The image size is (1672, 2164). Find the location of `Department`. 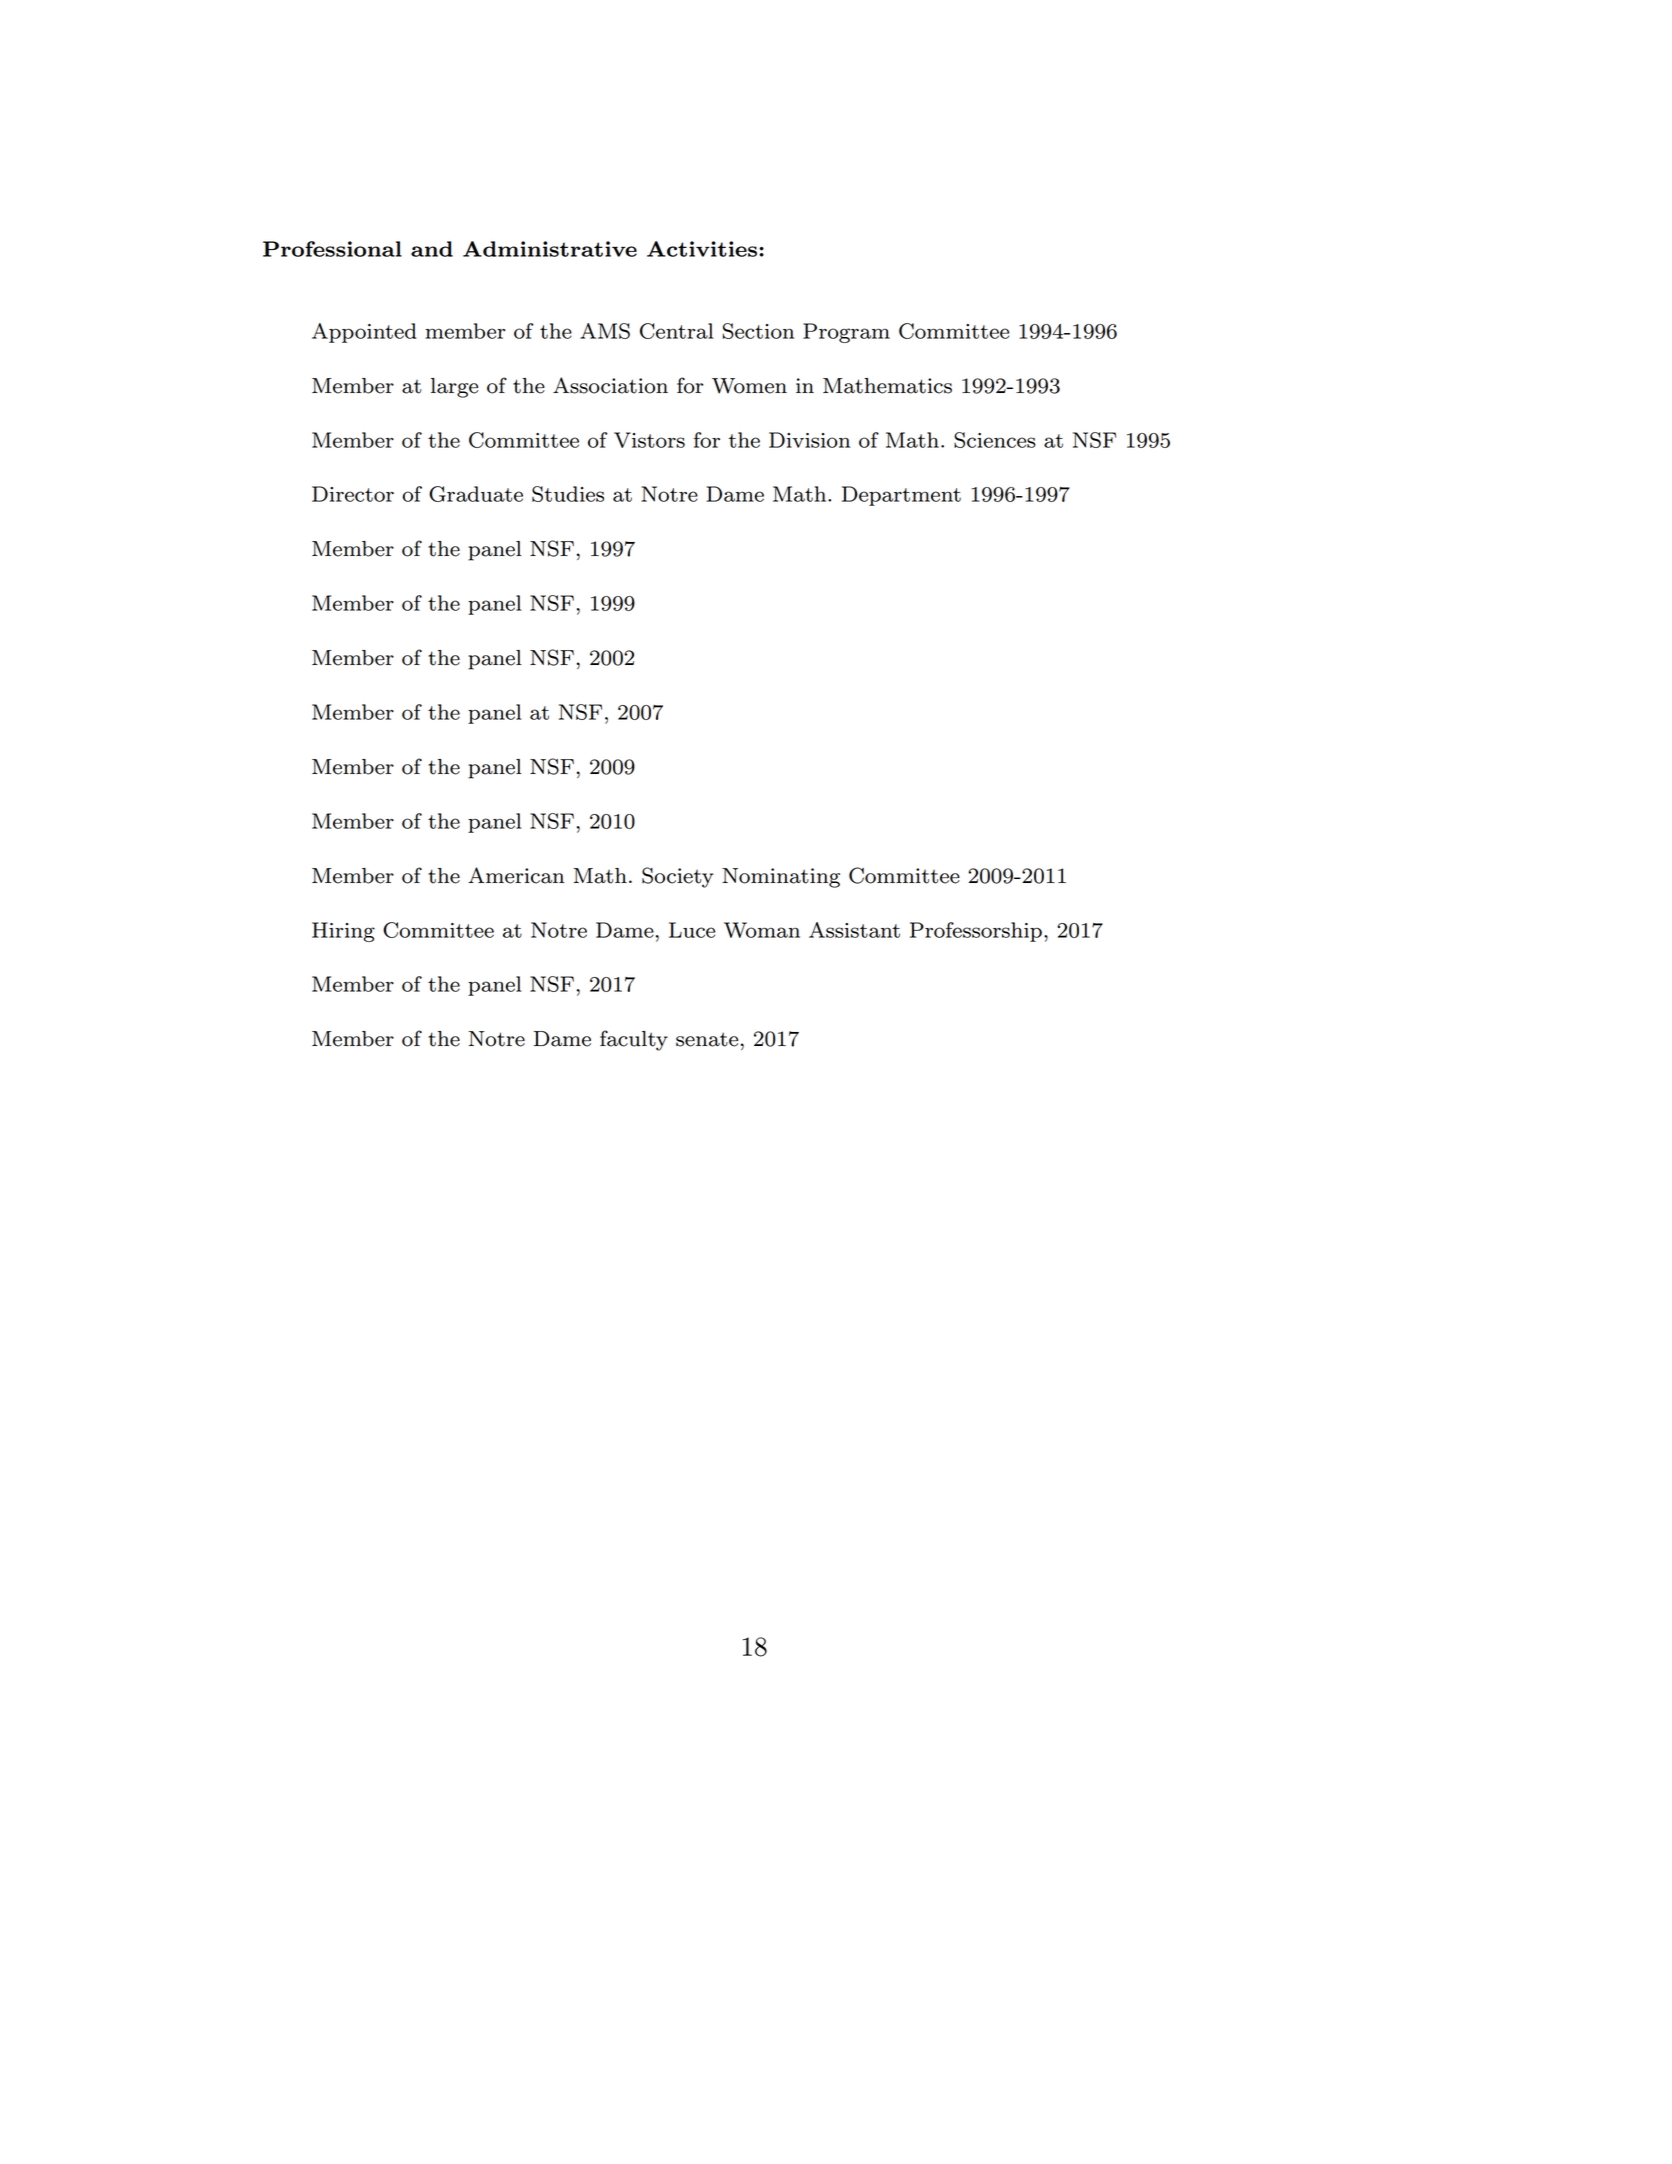

Department is located at coordinates (901, 496).
